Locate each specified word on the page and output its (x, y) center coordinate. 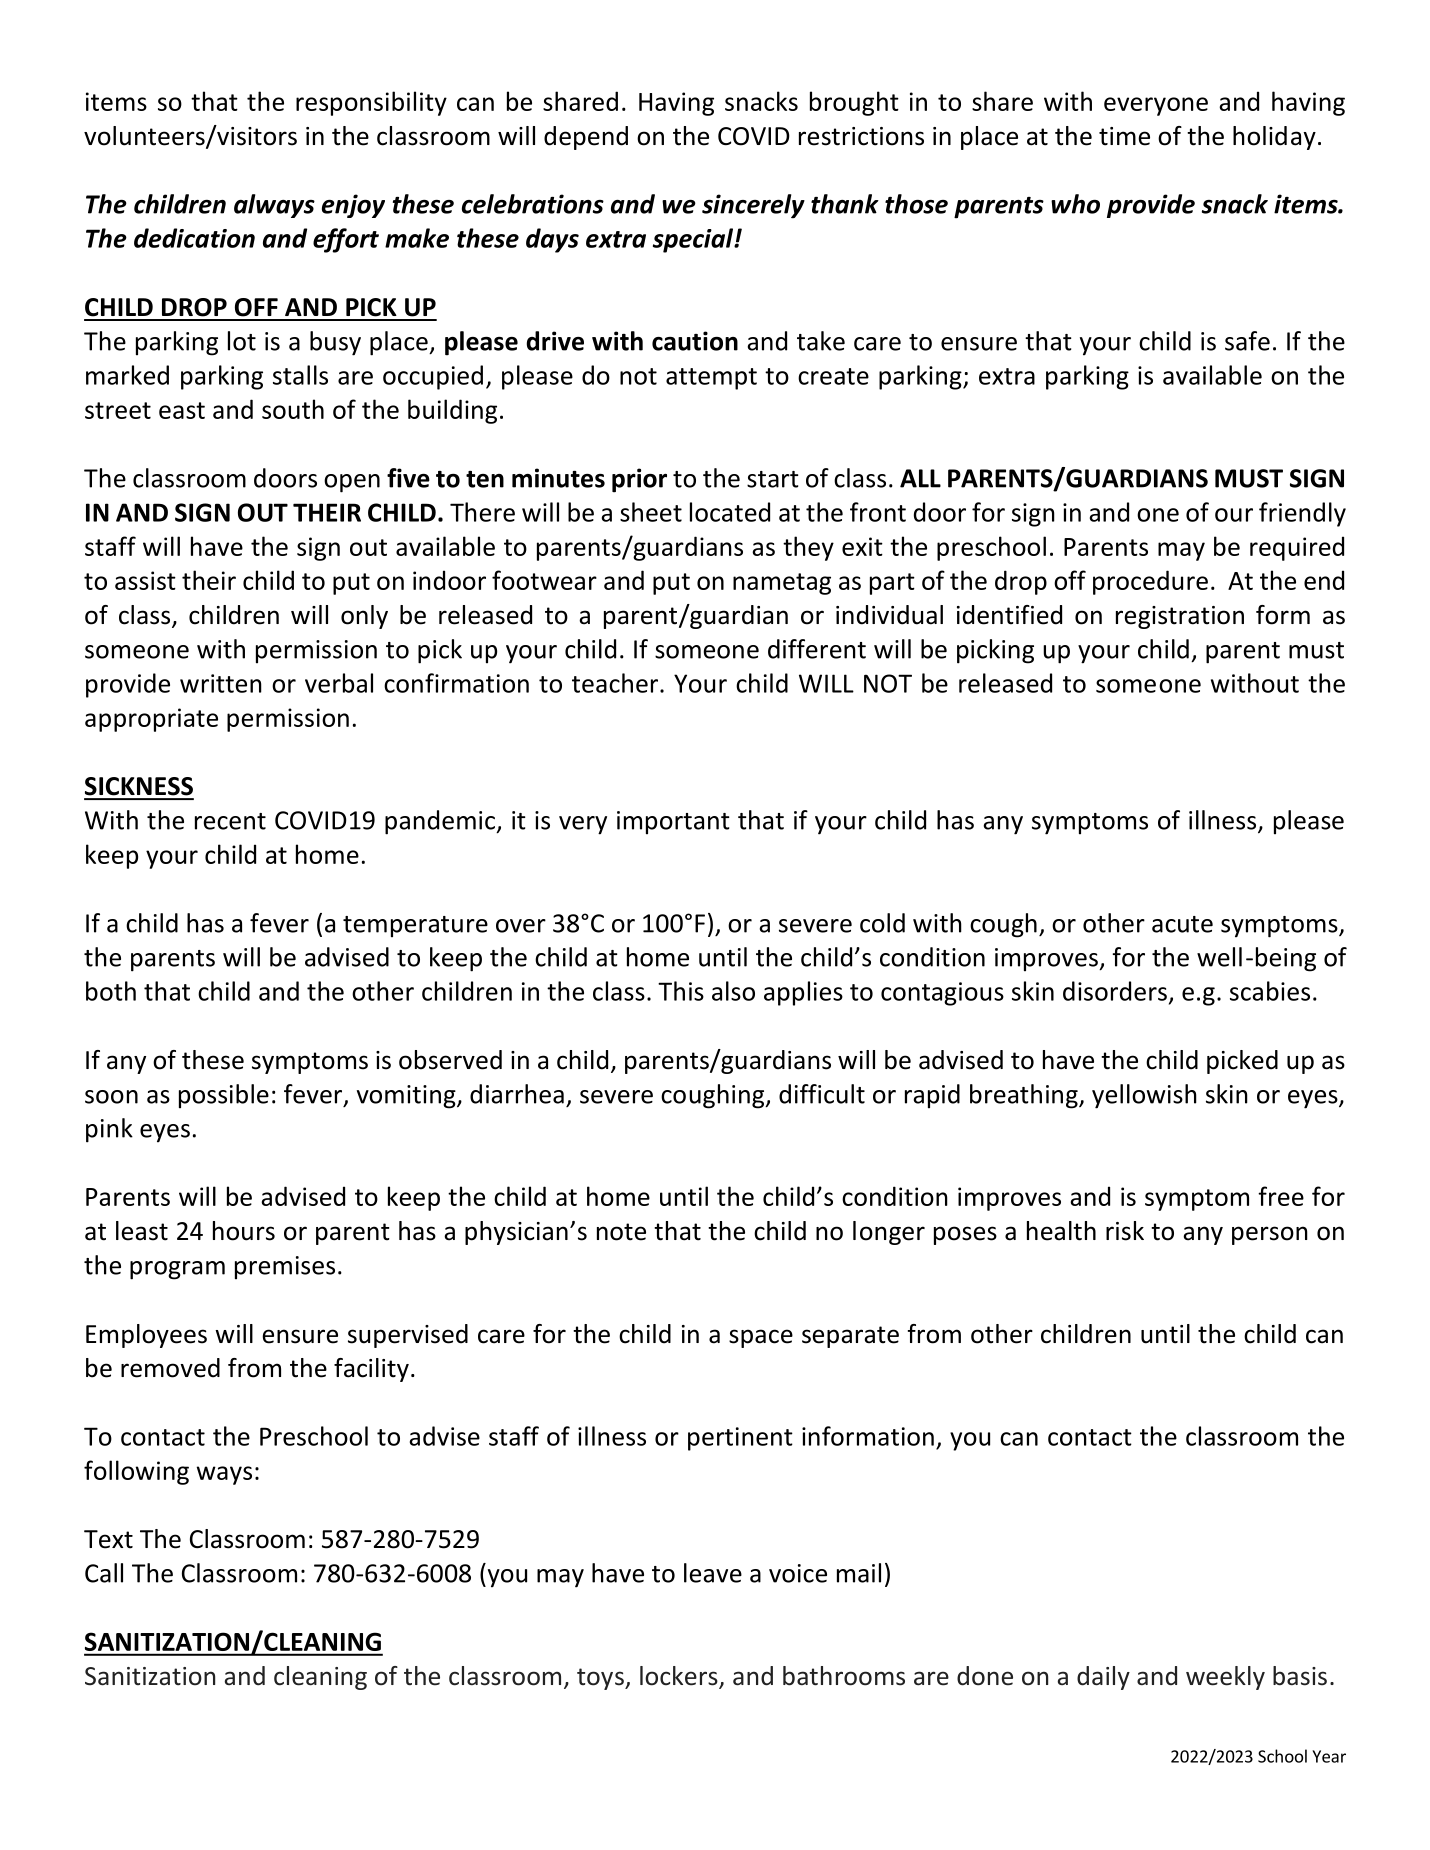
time (1124, 136)
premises (285, 1268)
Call (104, 1573)
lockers (680, 1677)
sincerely (753, 206)
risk (1125, 1231)
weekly (1225, 1678)
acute (1182, 924)
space (761, 1338)
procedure (1150, 582)
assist (145, 580)
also (733, 991)
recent (230, 821)
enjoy (353, 206)
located (730, 512)
